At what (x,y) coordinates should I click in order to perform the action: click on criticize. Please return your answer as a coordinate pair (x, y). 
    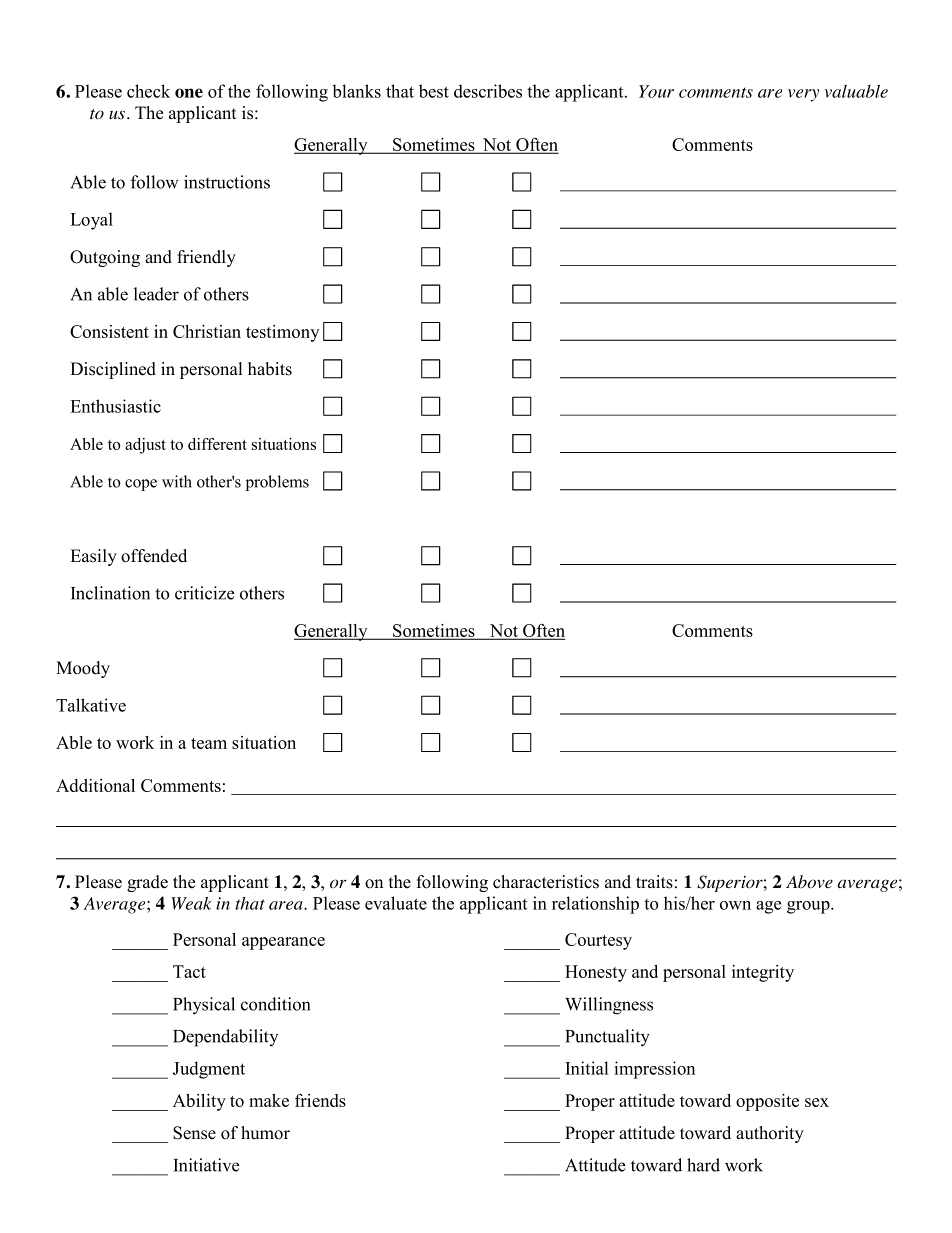
    Looking at the image, I should click on (205, 593).
